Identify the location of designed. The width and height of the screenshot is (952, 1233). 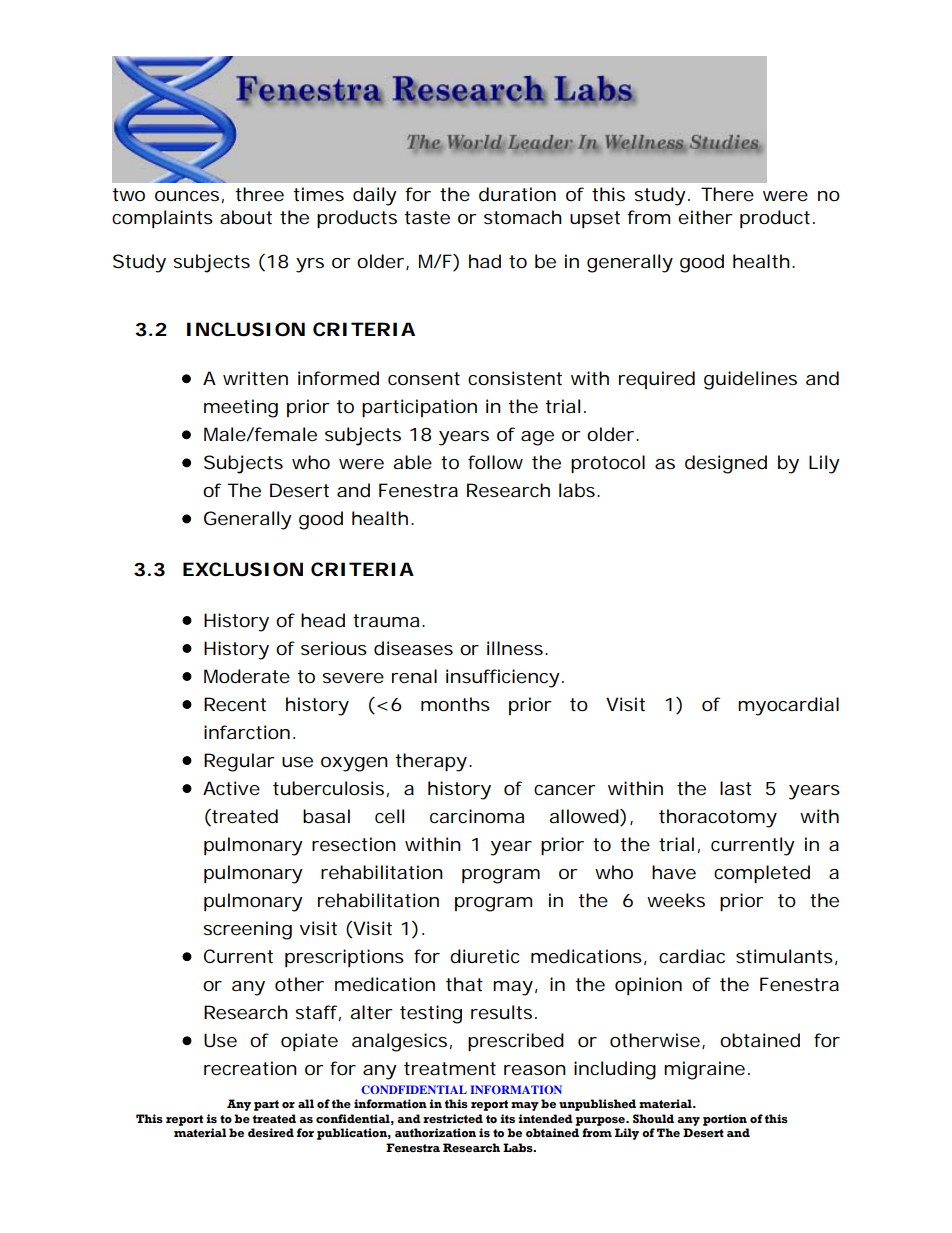
(726, 464).
